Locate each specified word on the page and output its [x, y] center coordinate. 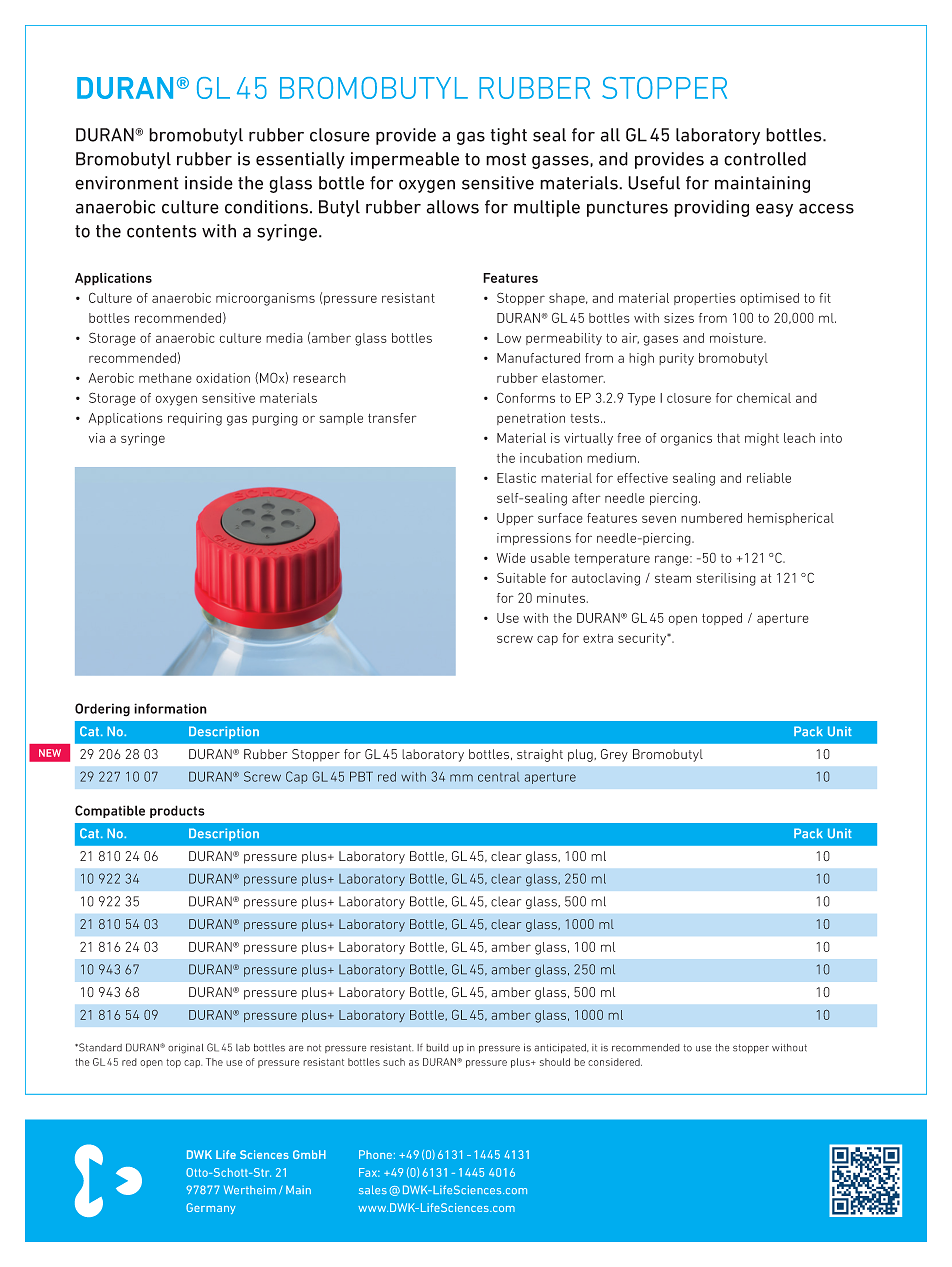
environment [127, 183]
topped [722, 619]
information [170, 708]
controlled [765, 159]
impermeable [405, 160]
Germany [210, 1208]
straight [540, 755]
